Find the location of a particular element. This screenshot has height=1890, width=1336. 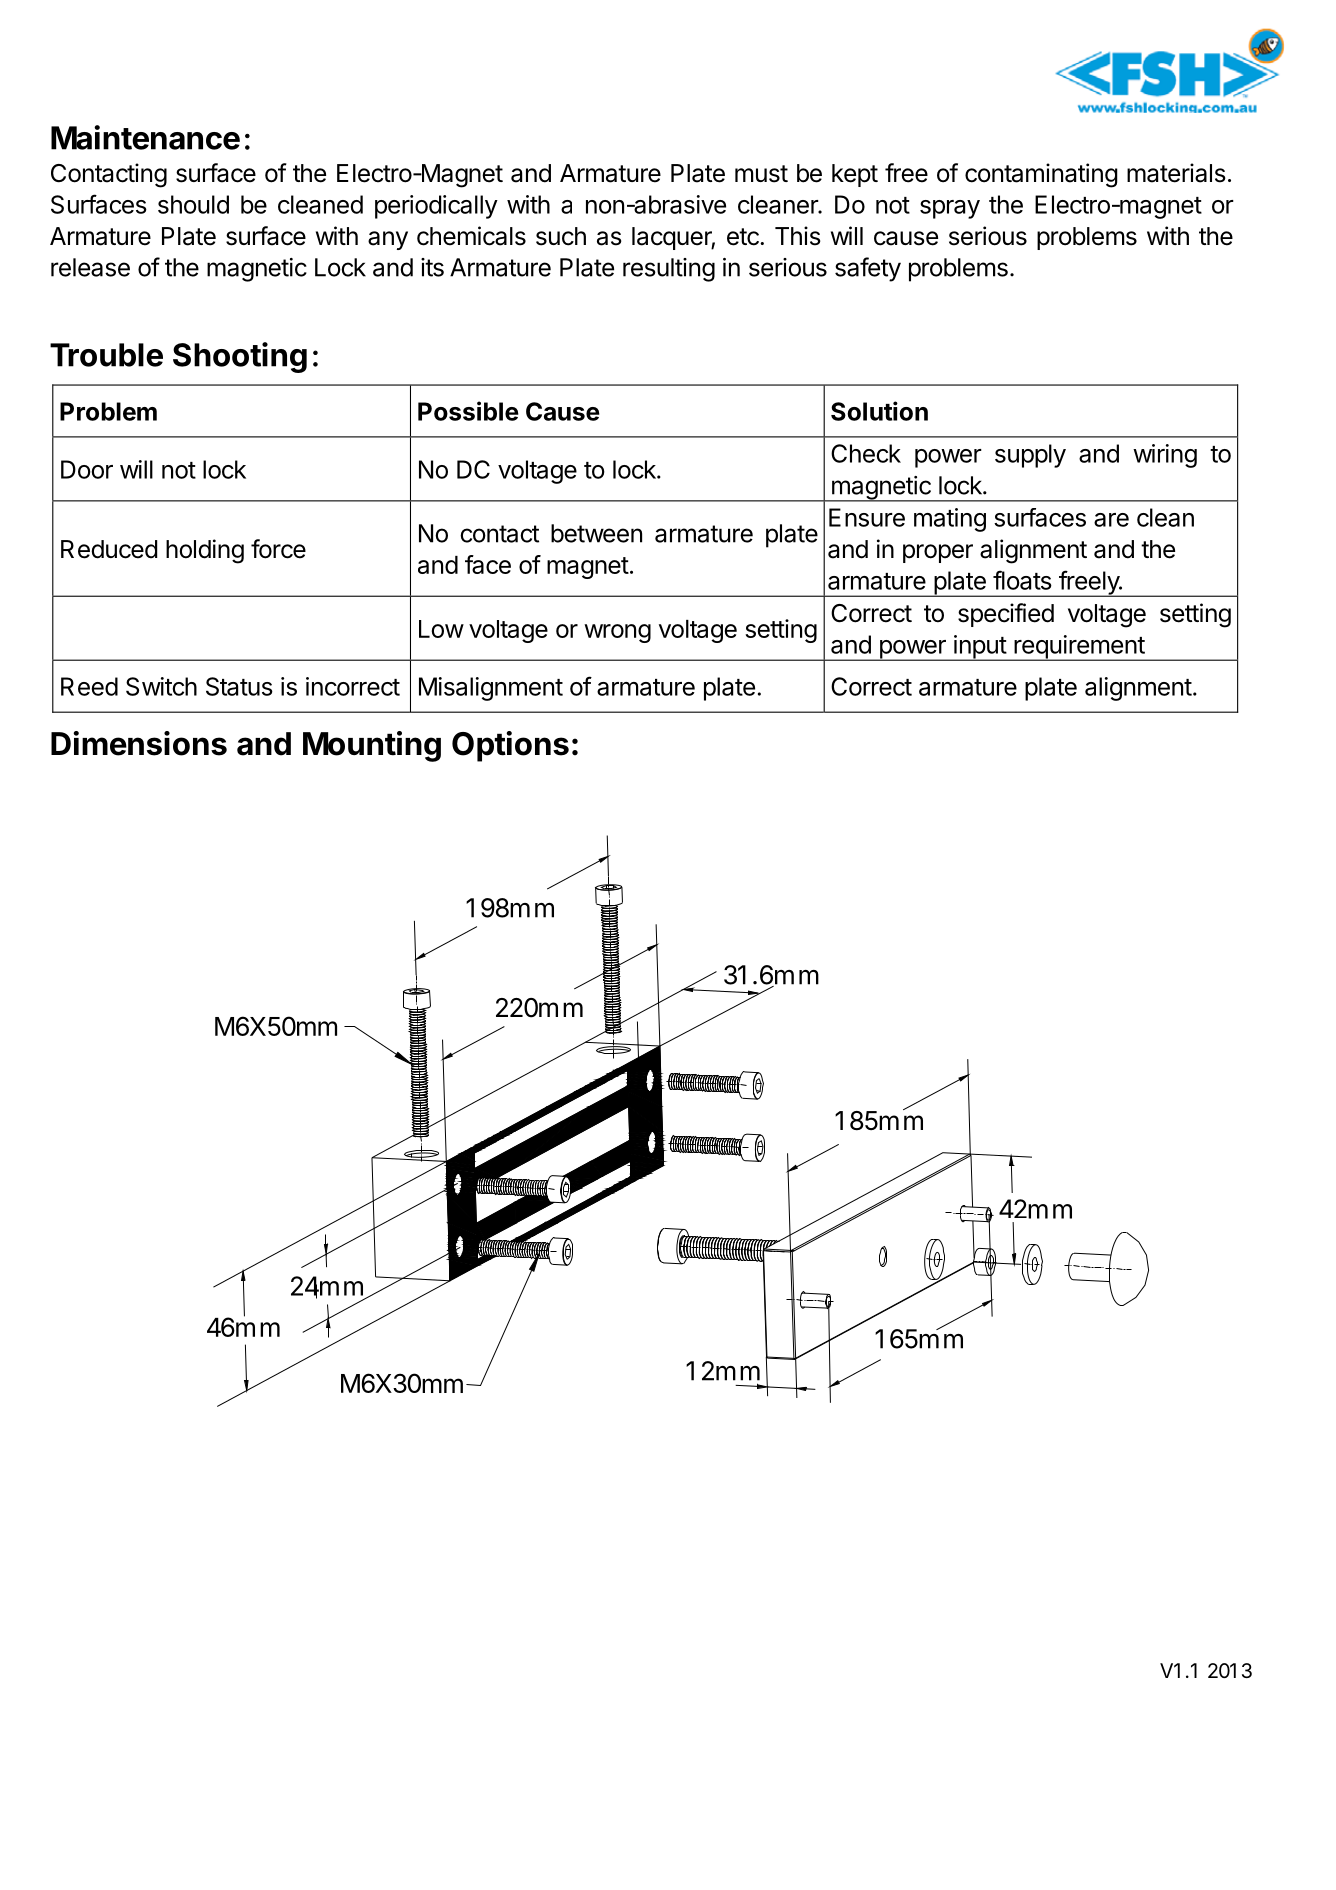

requirement is located at coordinates (1079, 648).
